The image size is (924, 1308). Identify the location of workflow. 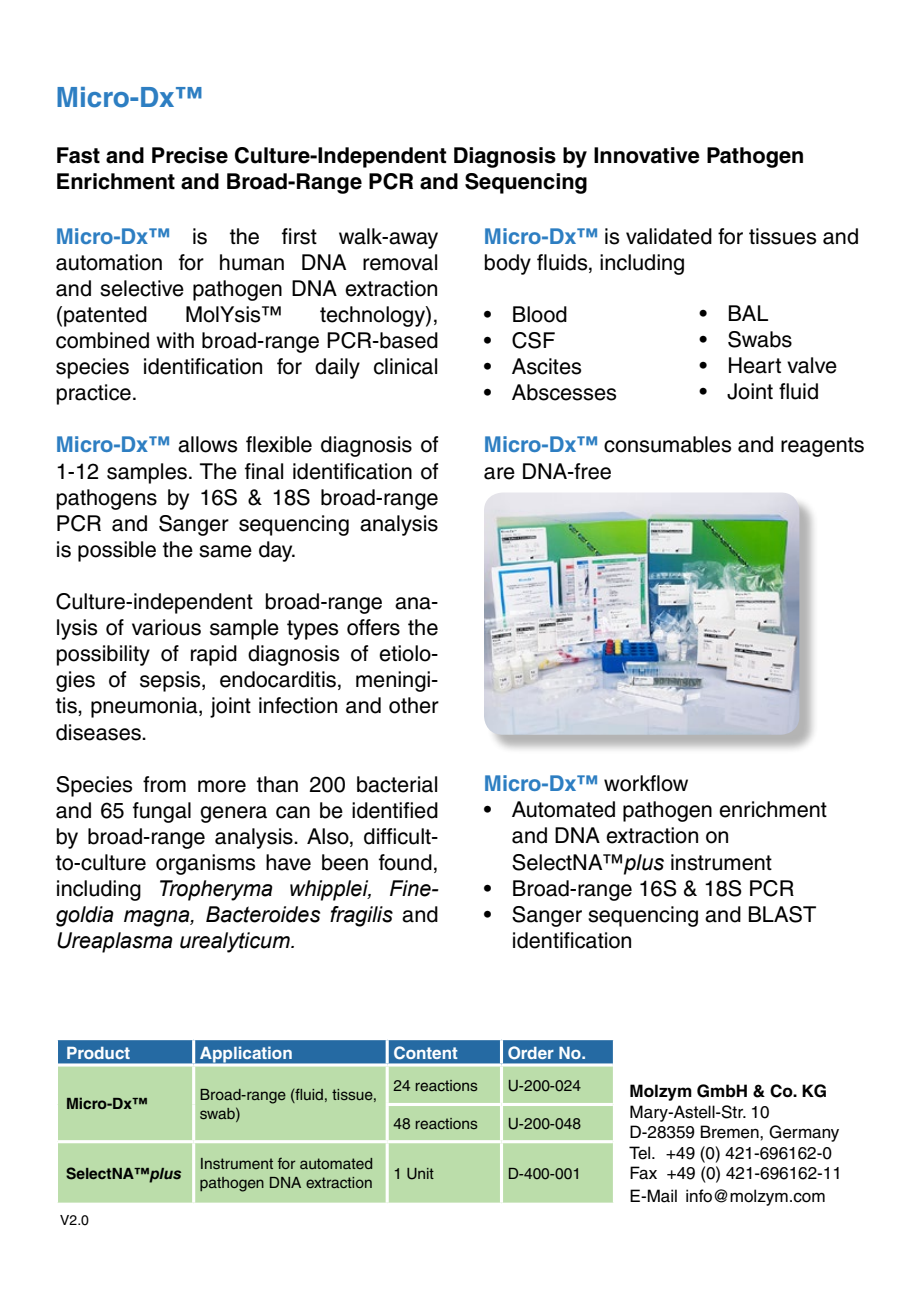
(646, 783).
